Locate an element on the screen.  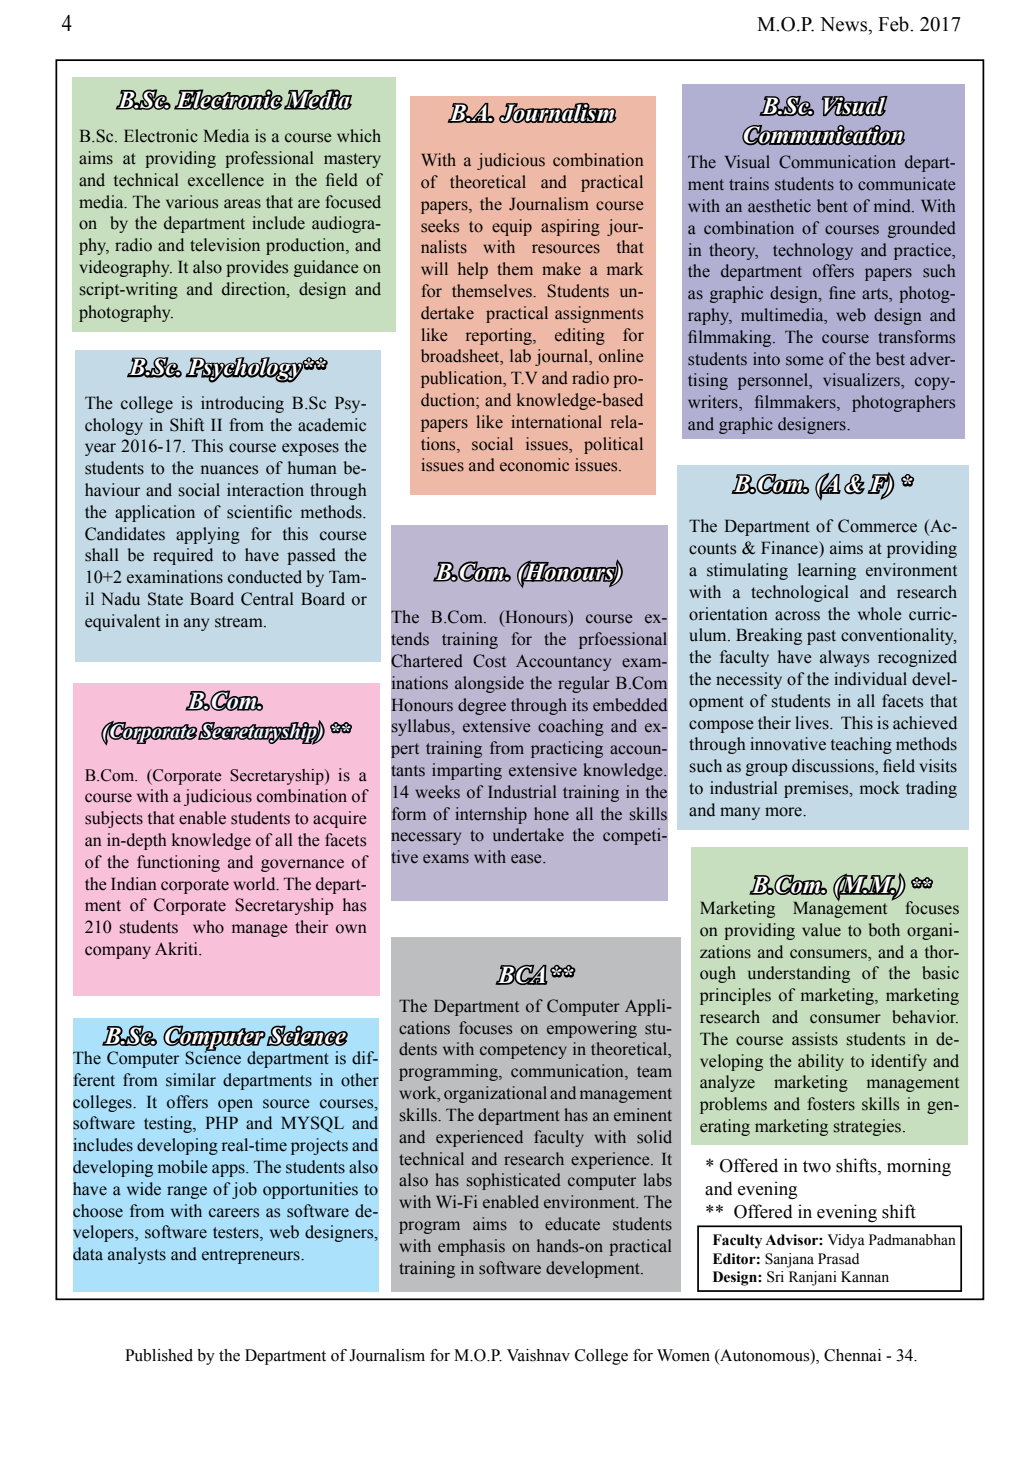
functioning is located at coordinates (178, 863).
